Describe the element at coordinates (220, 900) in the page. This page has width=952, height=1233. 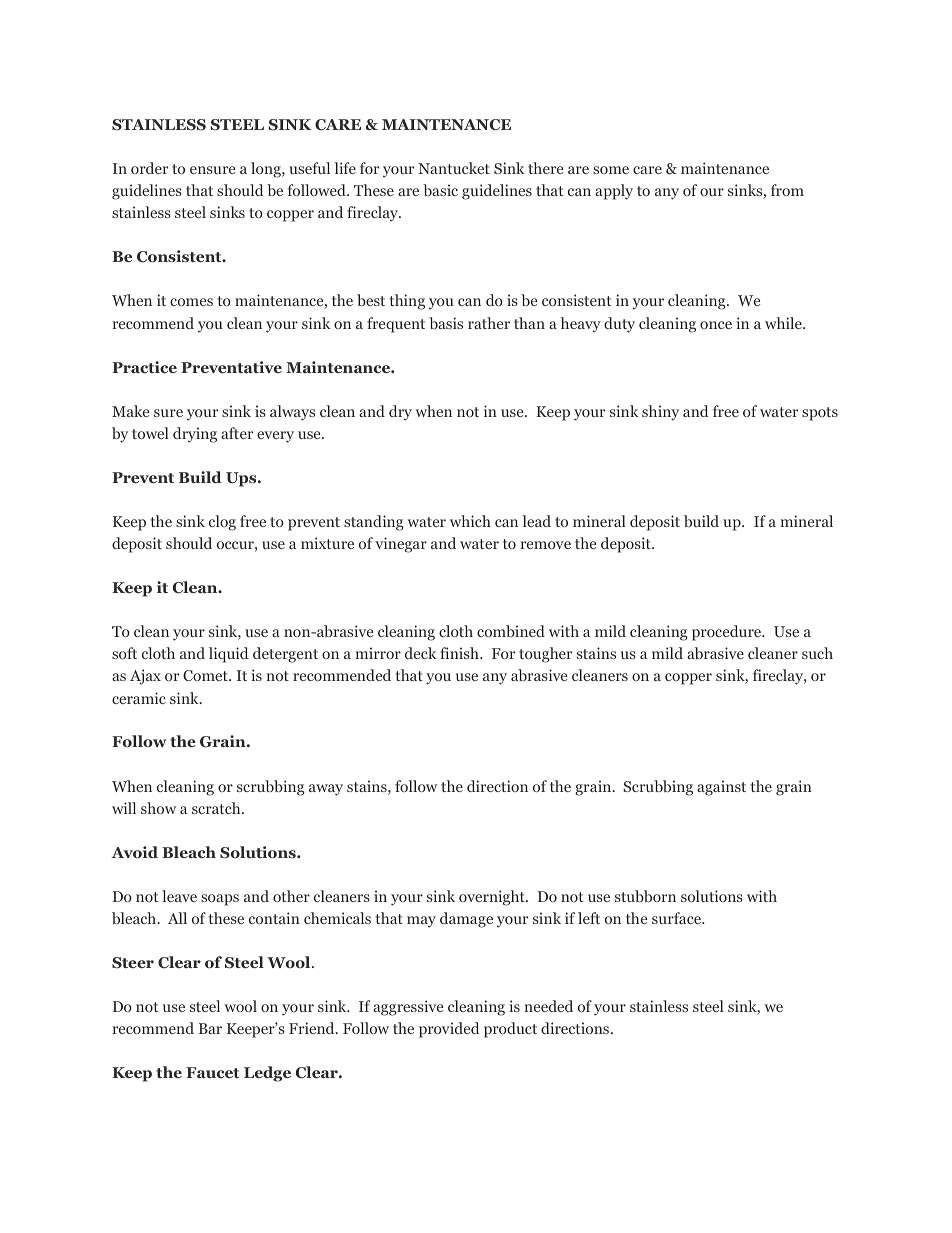
I see `soaps` at that location.
